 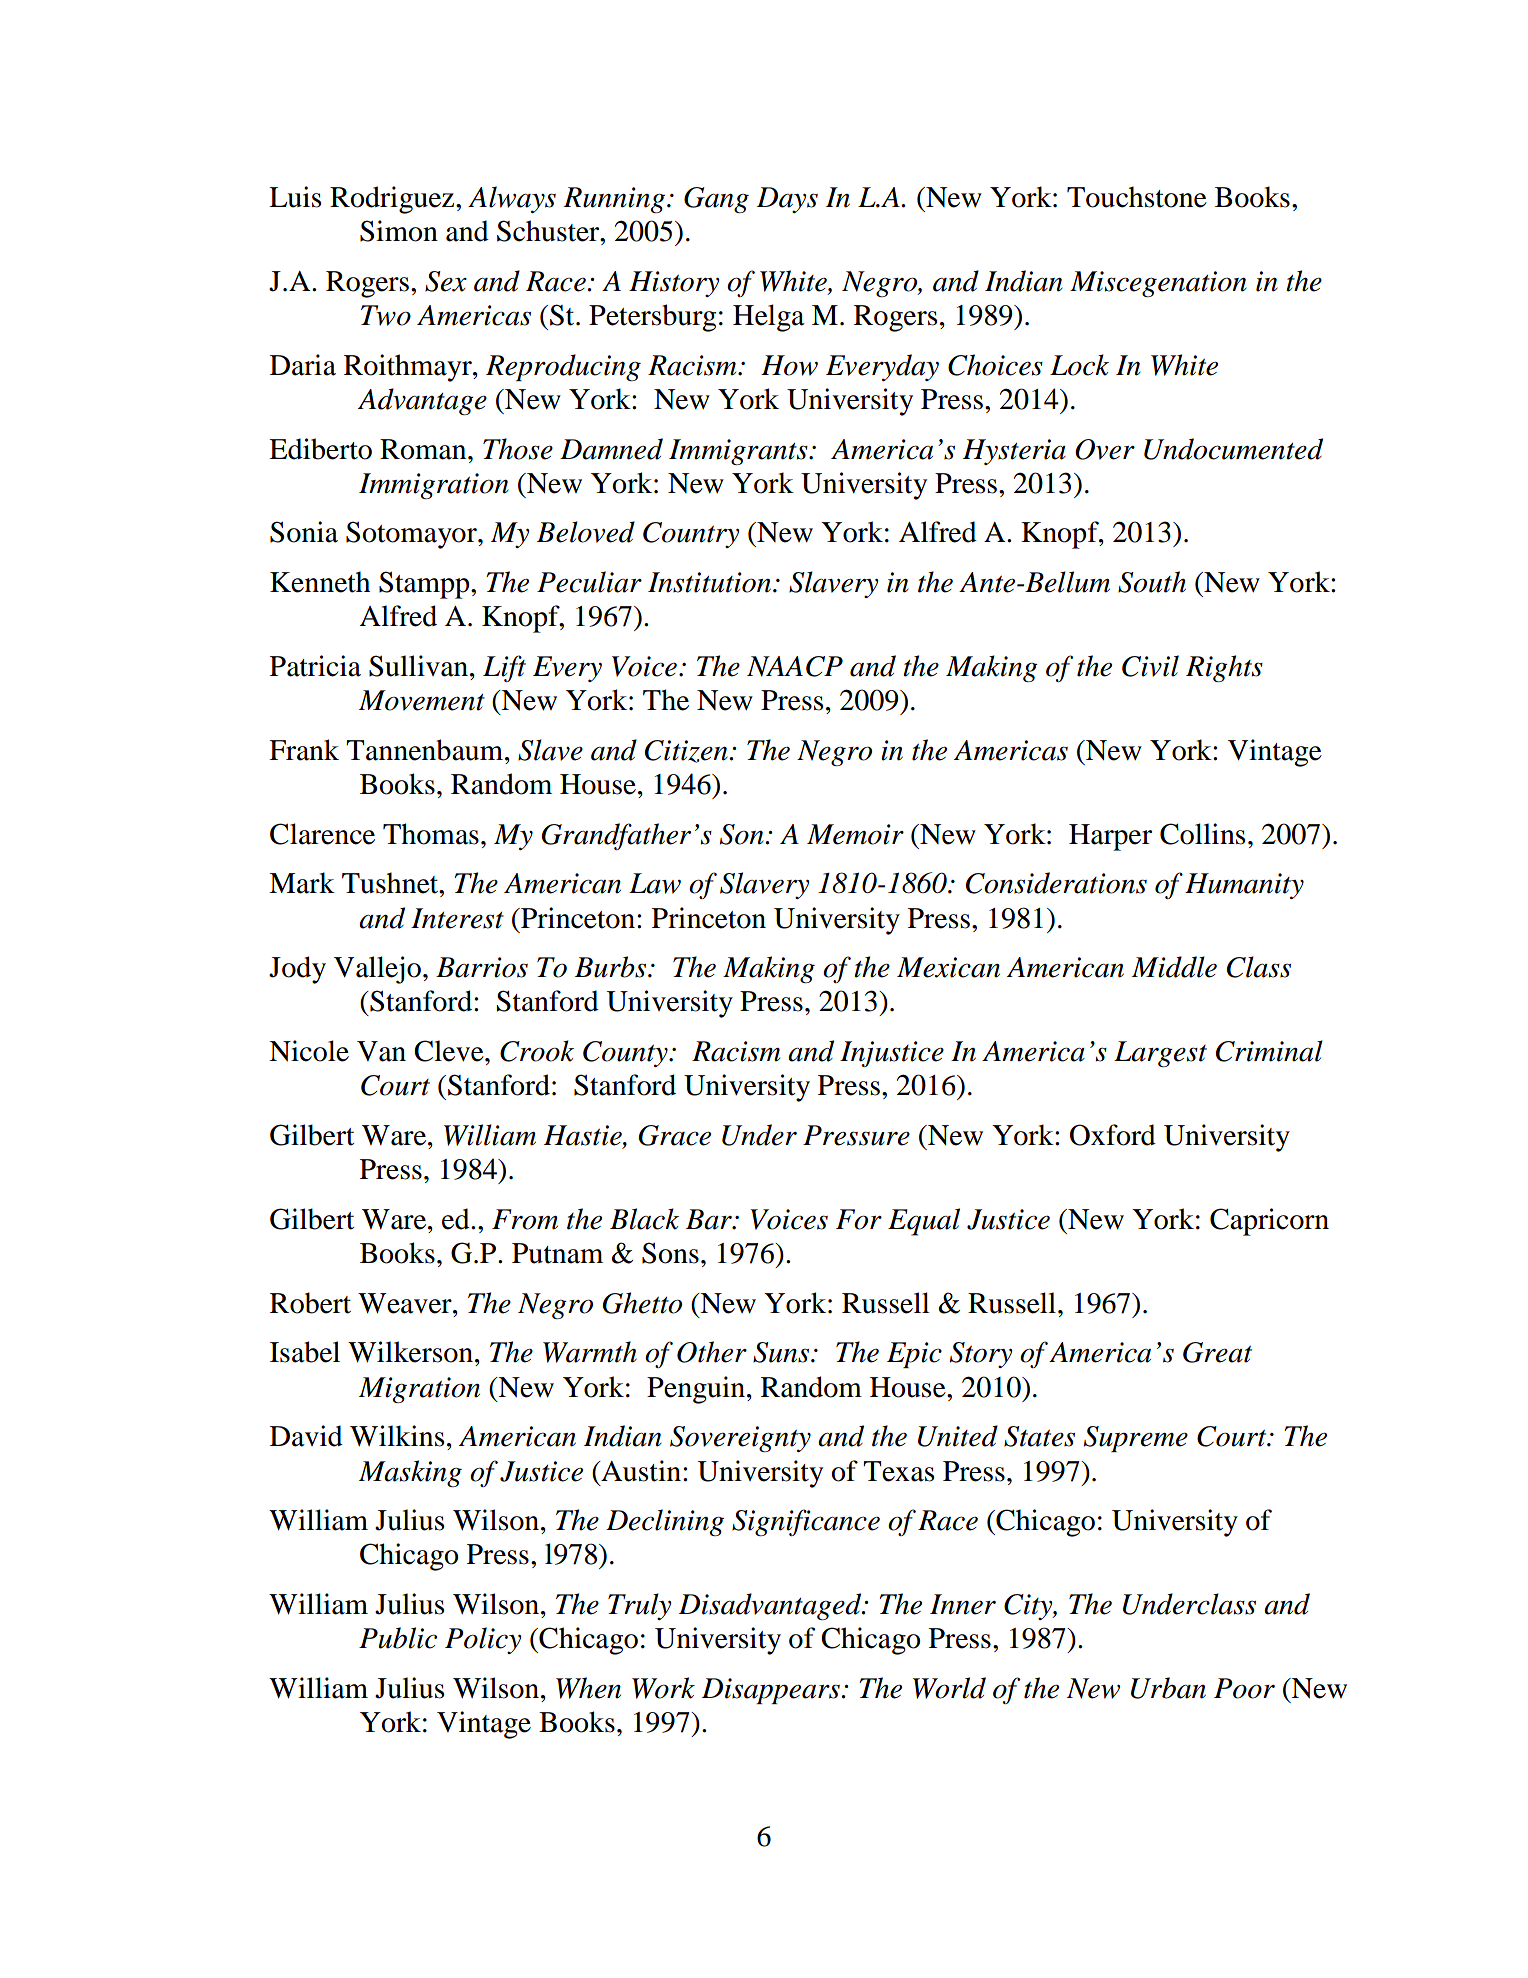 What do you see at coordinates (1158, 284) in the image?
I see `Miscegenation` at bounding box center [1158, 284].
